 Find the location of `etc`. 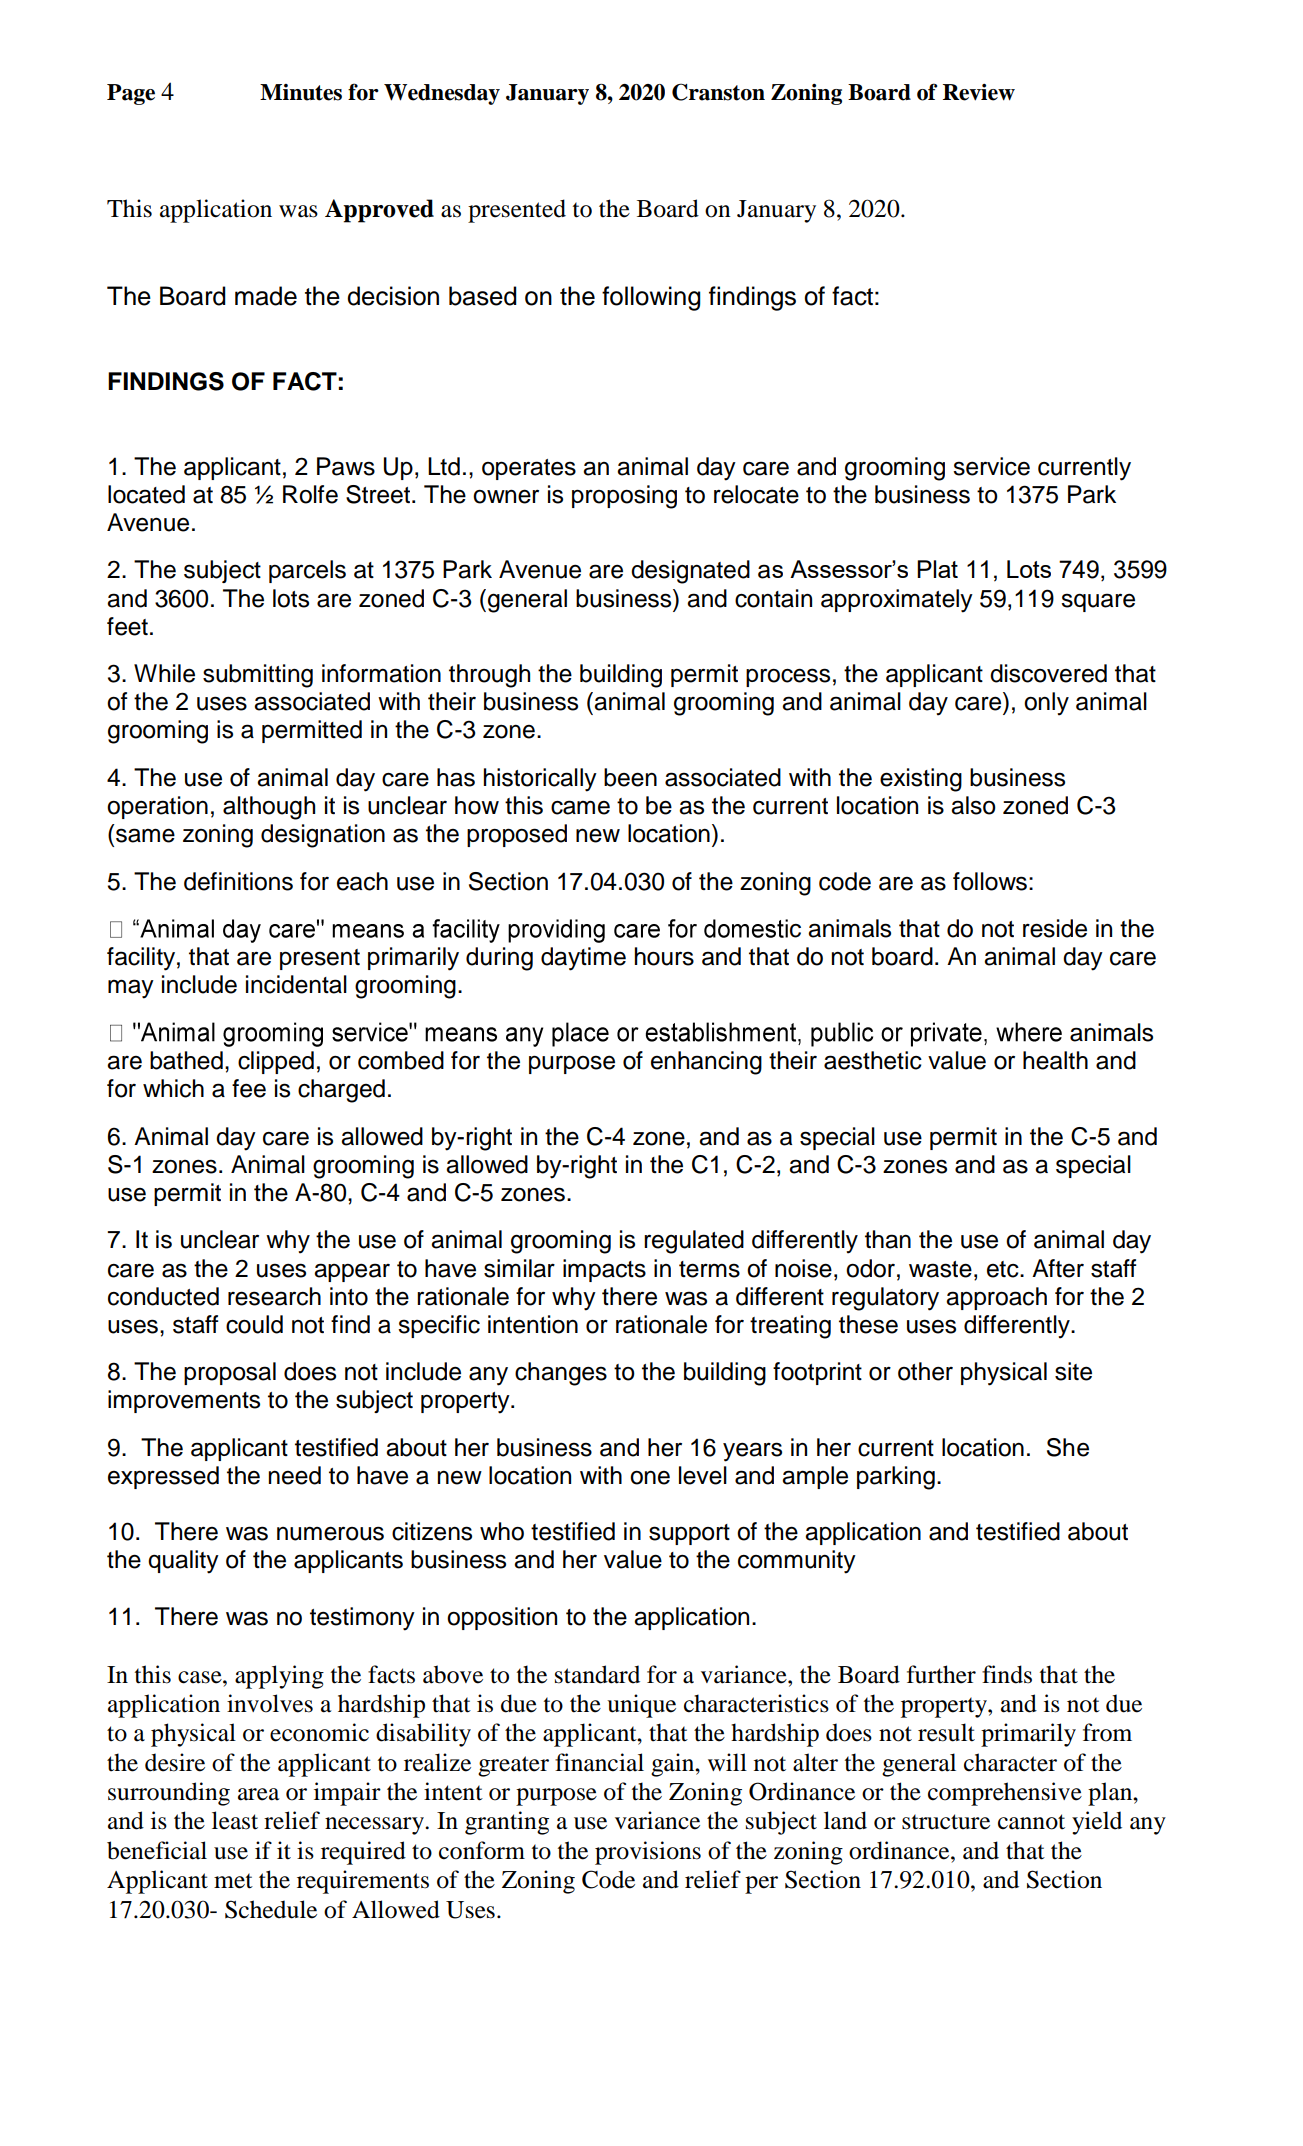

etc is located at coordinates (1004, 1269).
